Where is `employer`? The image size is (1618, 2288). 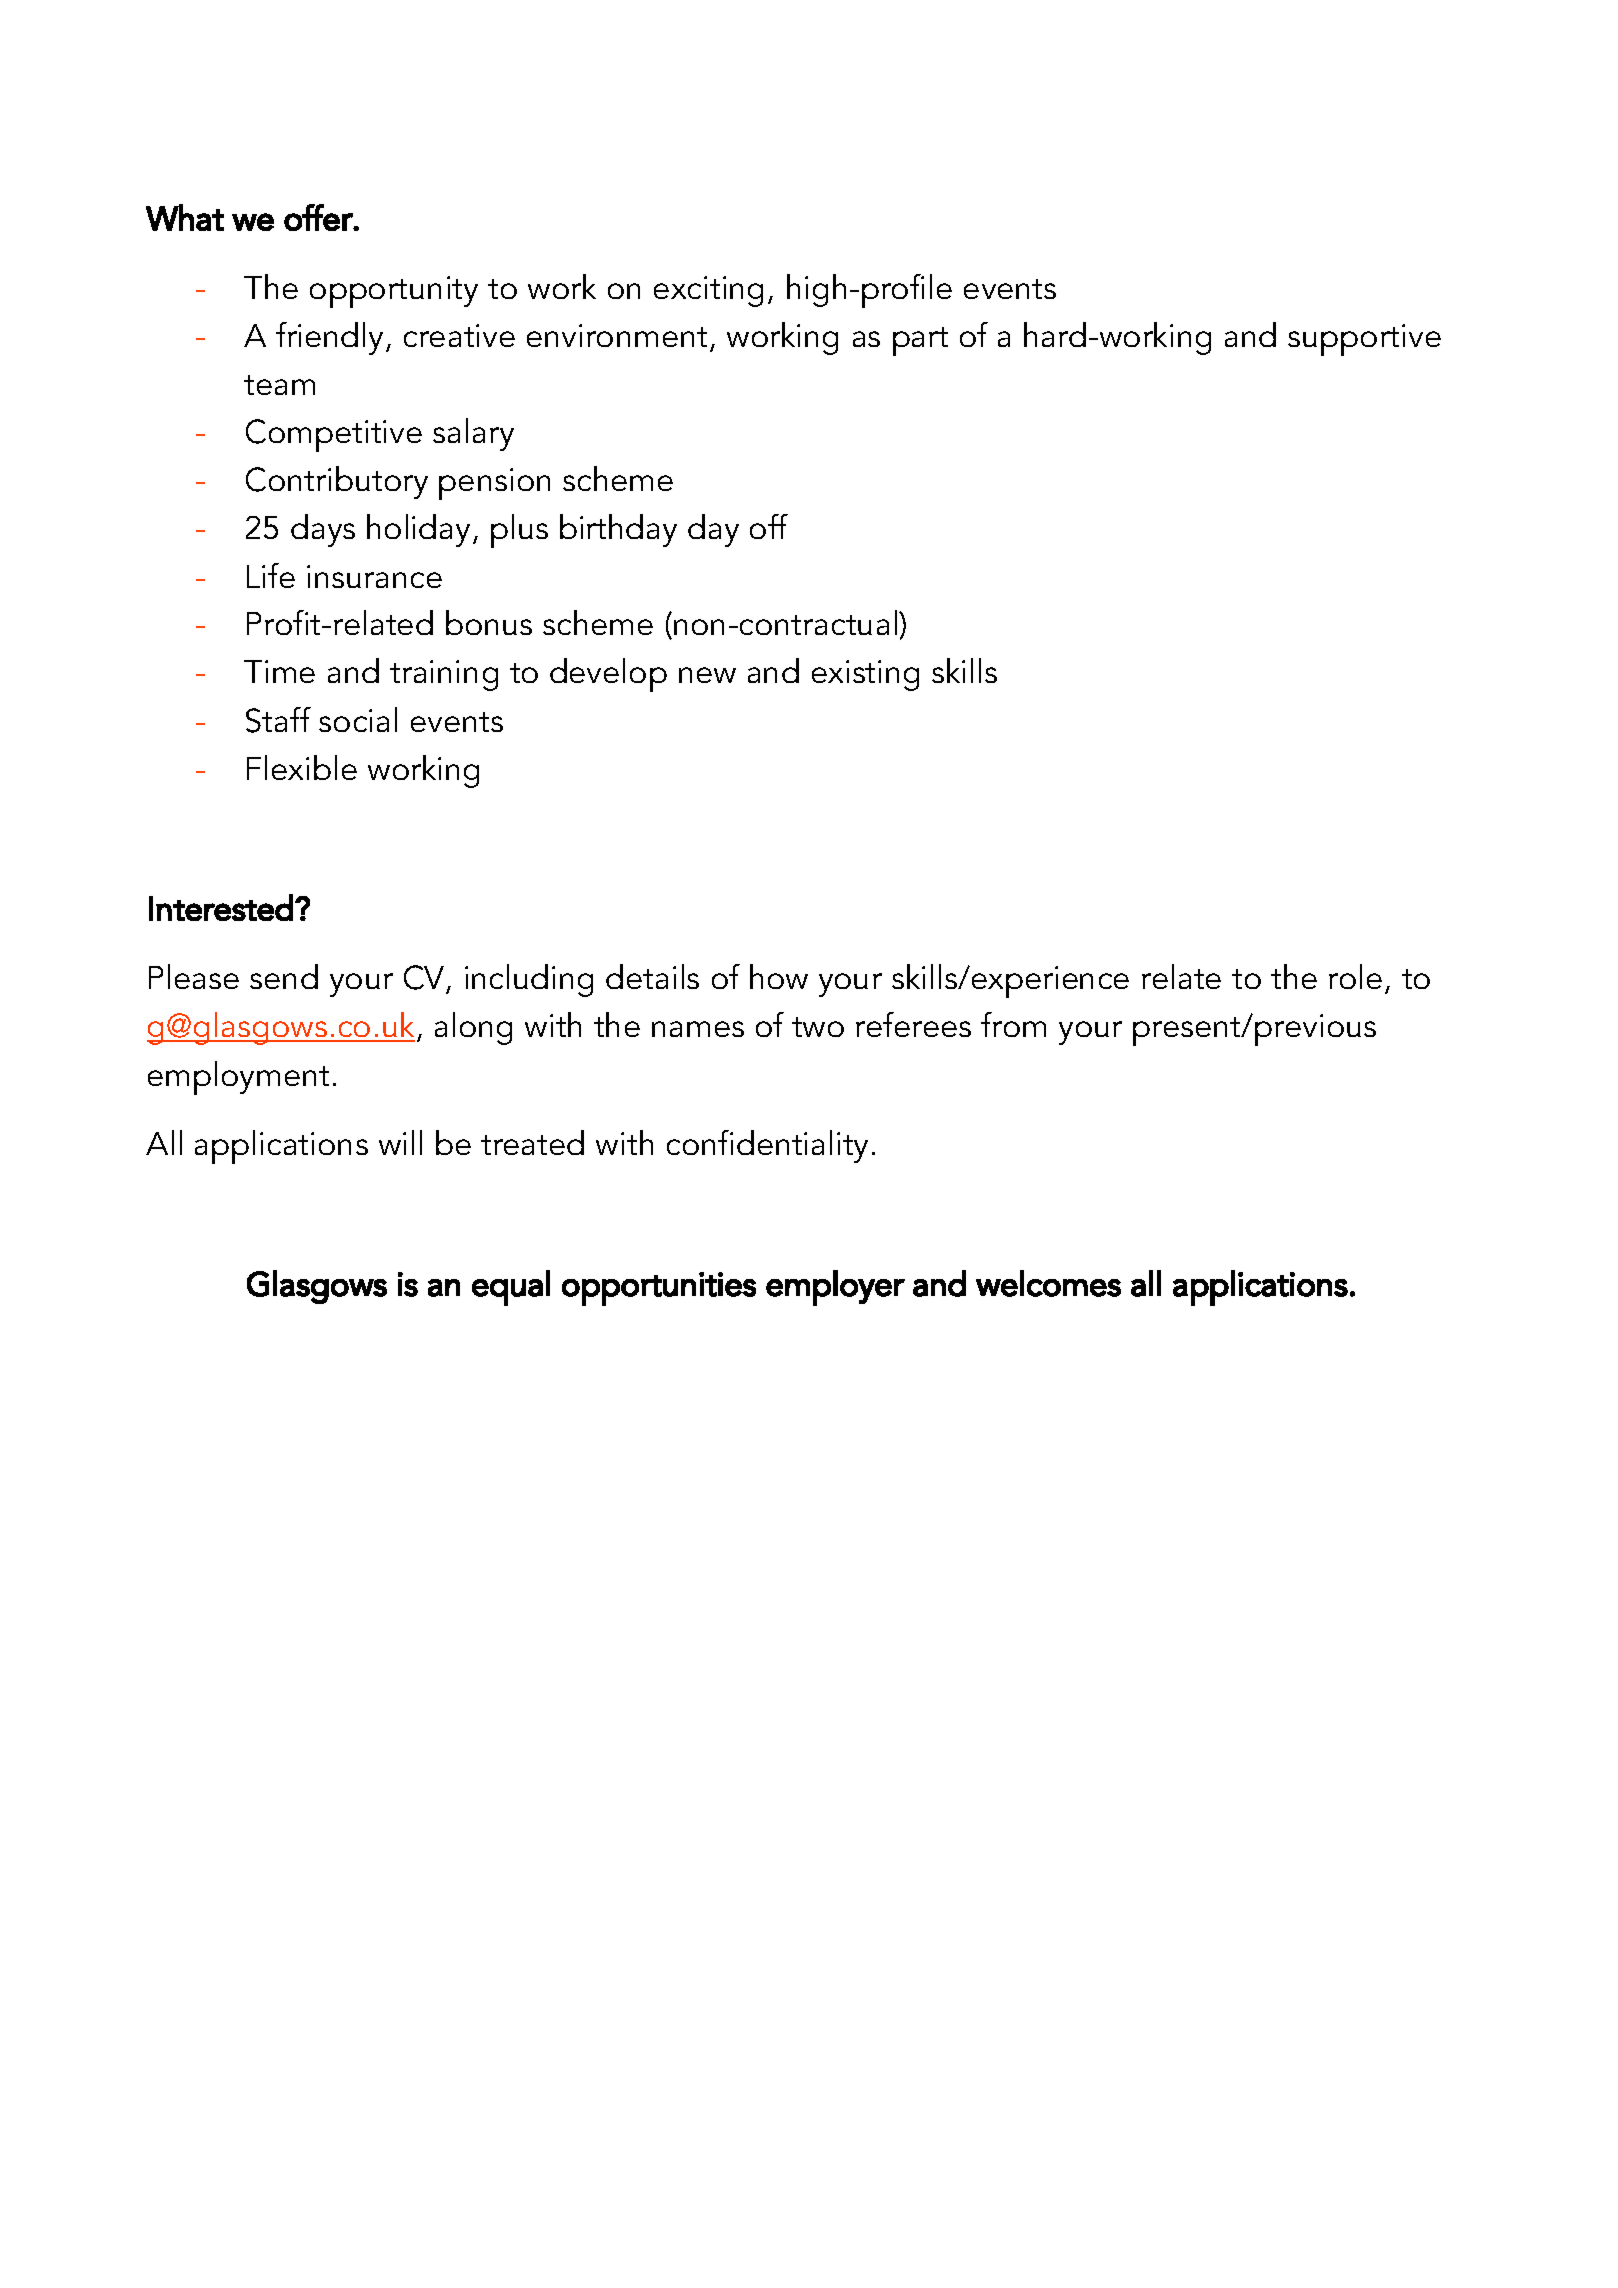 employer is located at coordinates (835, 1288).
